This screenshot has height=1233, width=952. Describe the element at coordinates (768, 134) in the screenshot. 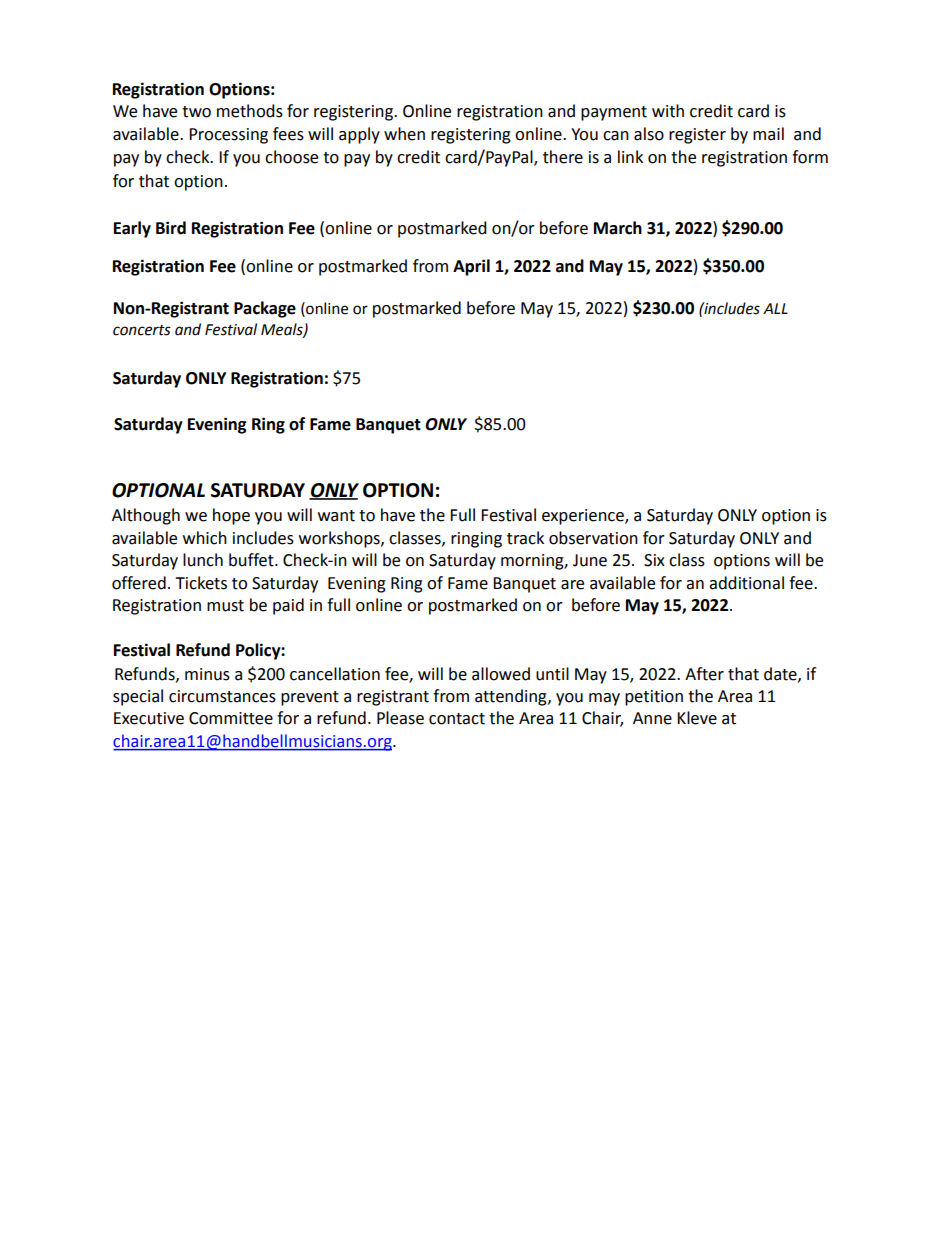

I see `mail` at that location.
